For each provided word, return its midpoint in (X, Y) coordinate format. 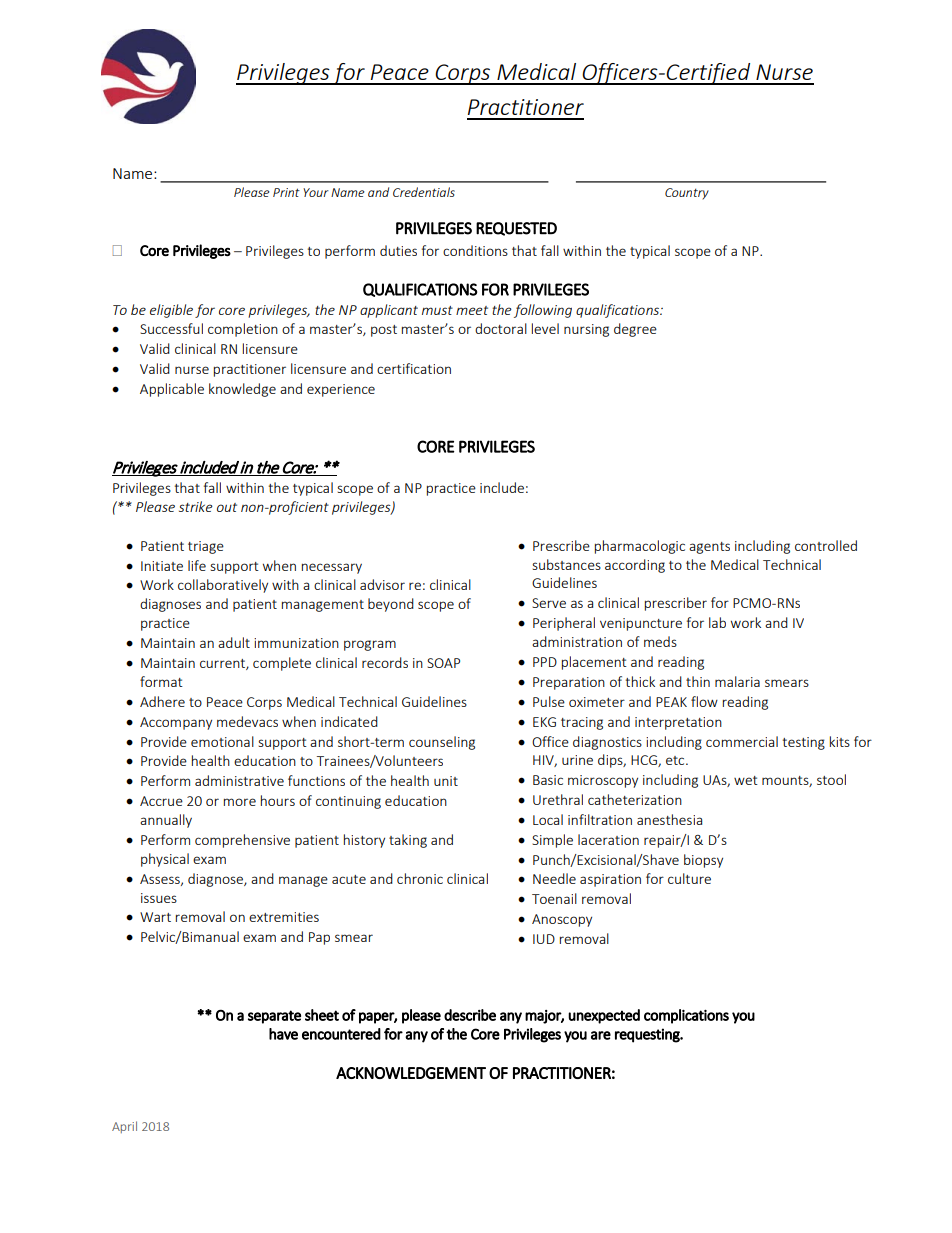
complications (686, 1016)
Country (687, 194)
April (124, 1127)
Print (286, 192)
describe (470, 1015)
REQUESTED (516, 229)
